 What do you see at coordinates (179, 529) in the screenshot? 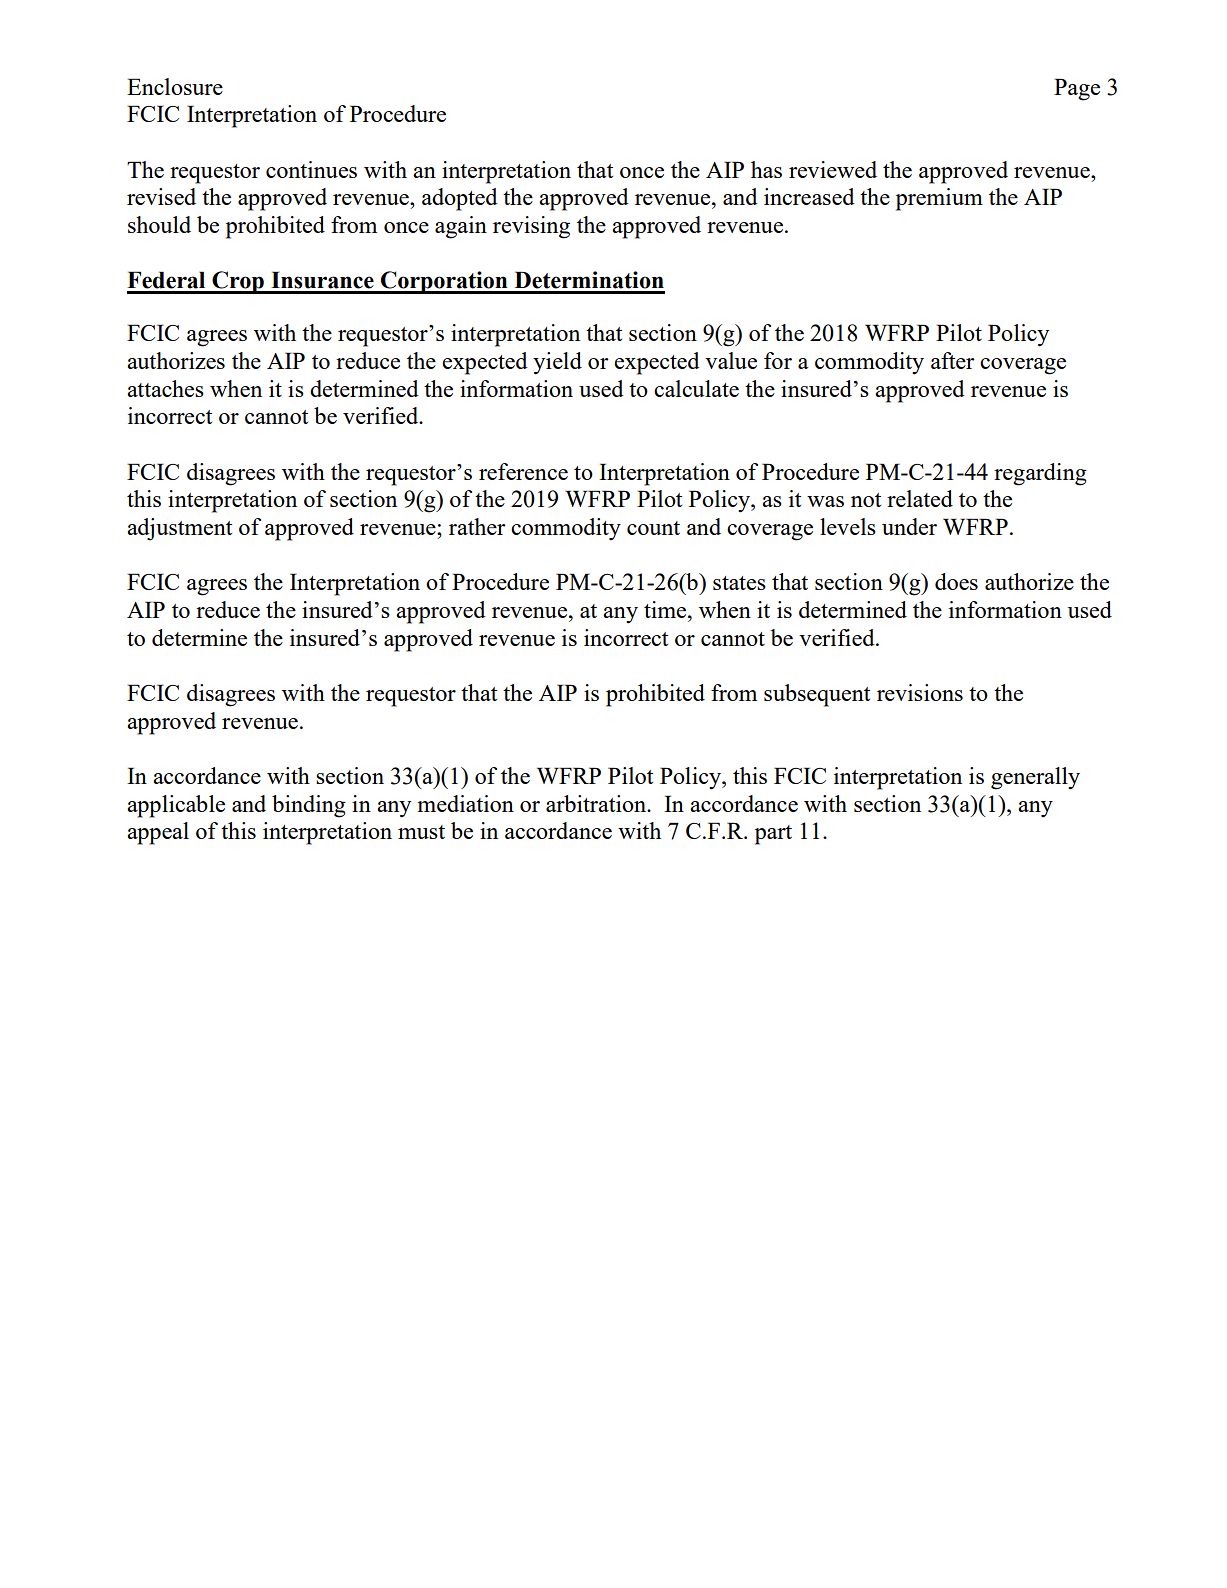
I see `adjustment` at bounding box center [179, 529].
